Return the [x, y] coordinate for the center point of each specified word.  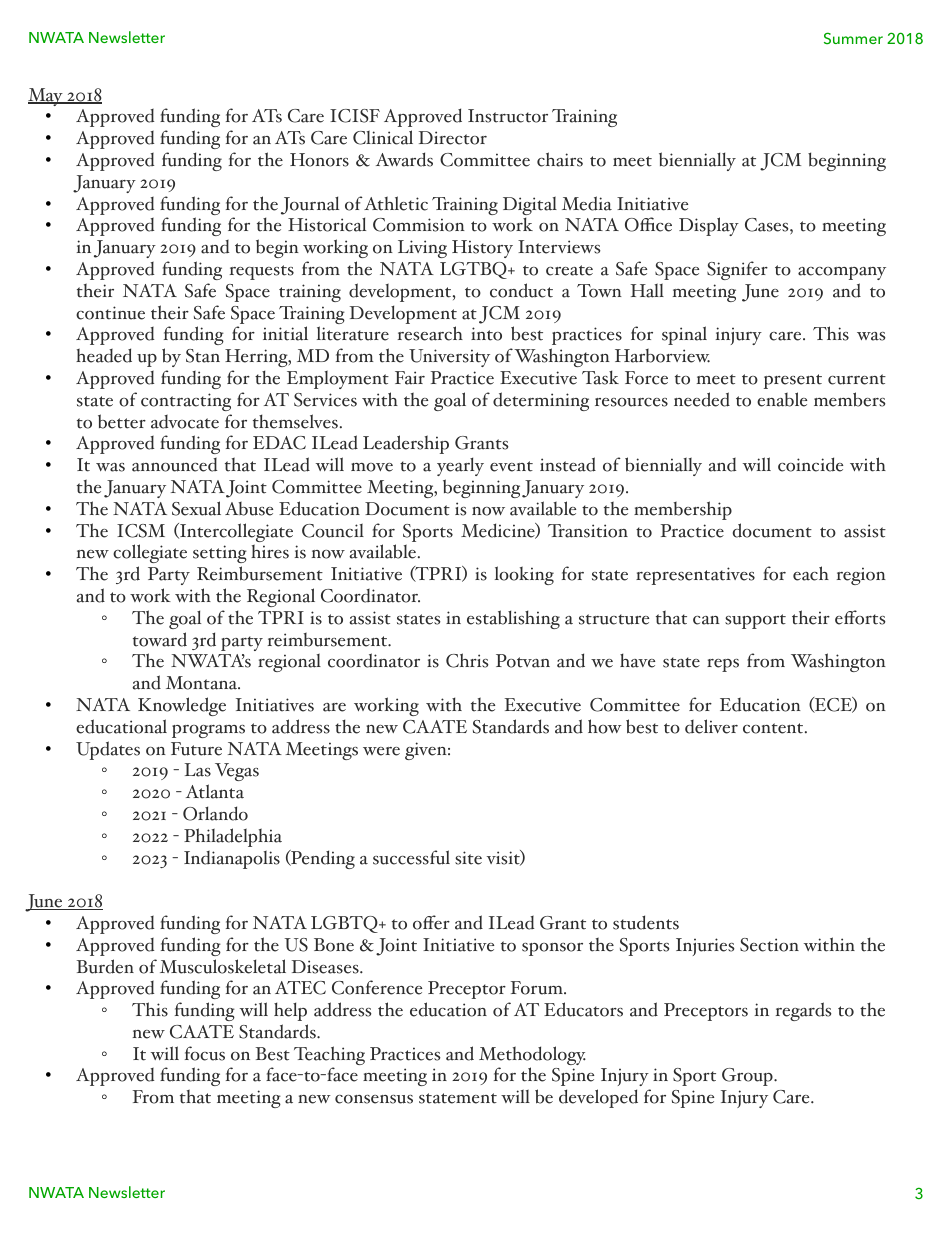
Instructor [508, 116]
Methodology [532, 1057]
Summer [853, 38]
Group [748, 1077]
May [46, 97]
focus [205, 1053]
